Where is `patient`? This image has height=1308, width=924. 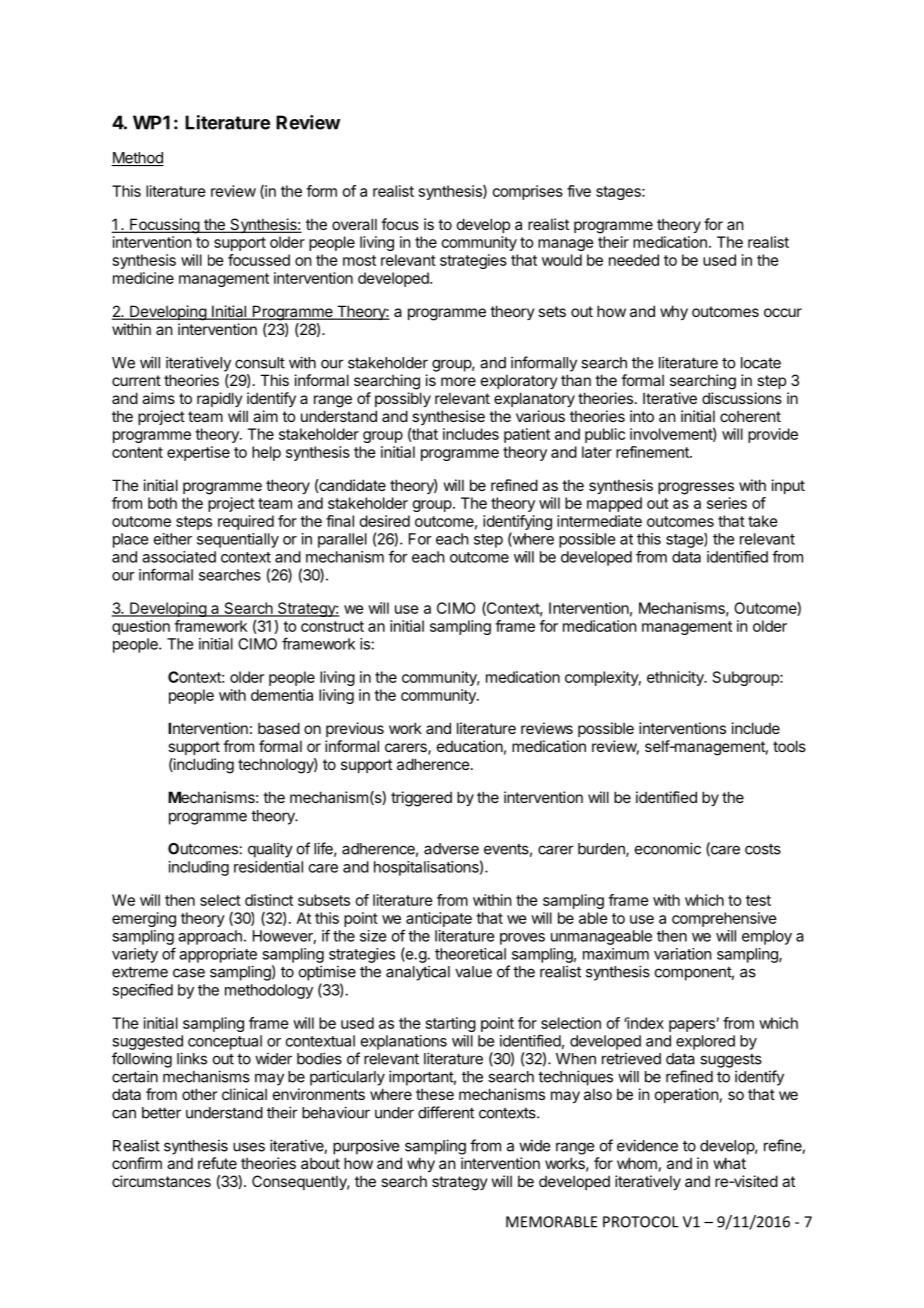 patient is located at coordinates (527, 435).
